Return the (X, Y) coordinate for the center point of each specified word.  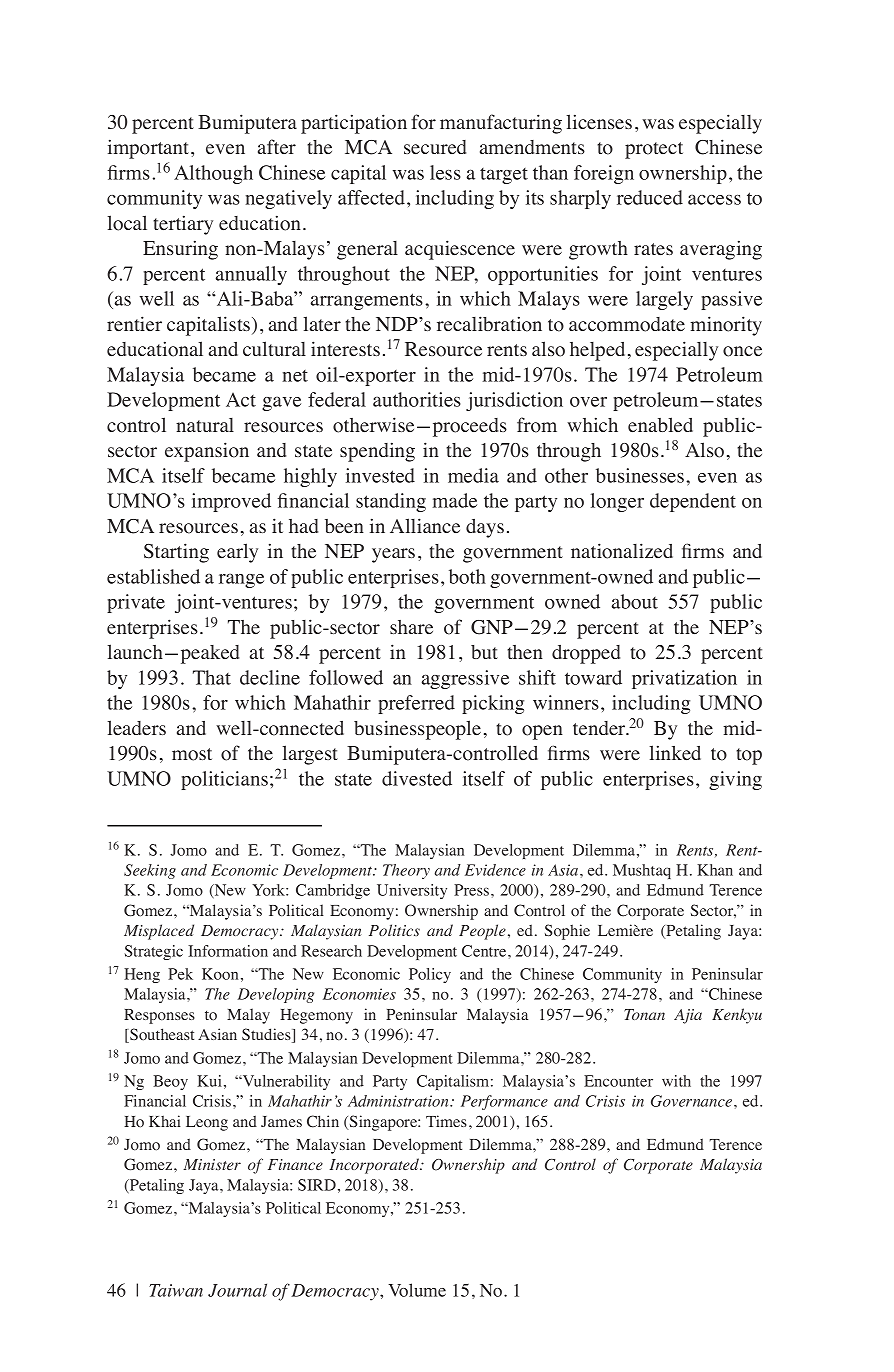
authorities (417, 399)
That (212, 677)
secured (435, 147)
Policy (430, 975)
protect (654, 150)
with (676, 1081)
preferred (416, 704)
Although (213, 174)
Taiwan (176, 1290)
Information (228, 951)
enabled (660, 425)
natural (205, 425)
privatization (684, 679)
